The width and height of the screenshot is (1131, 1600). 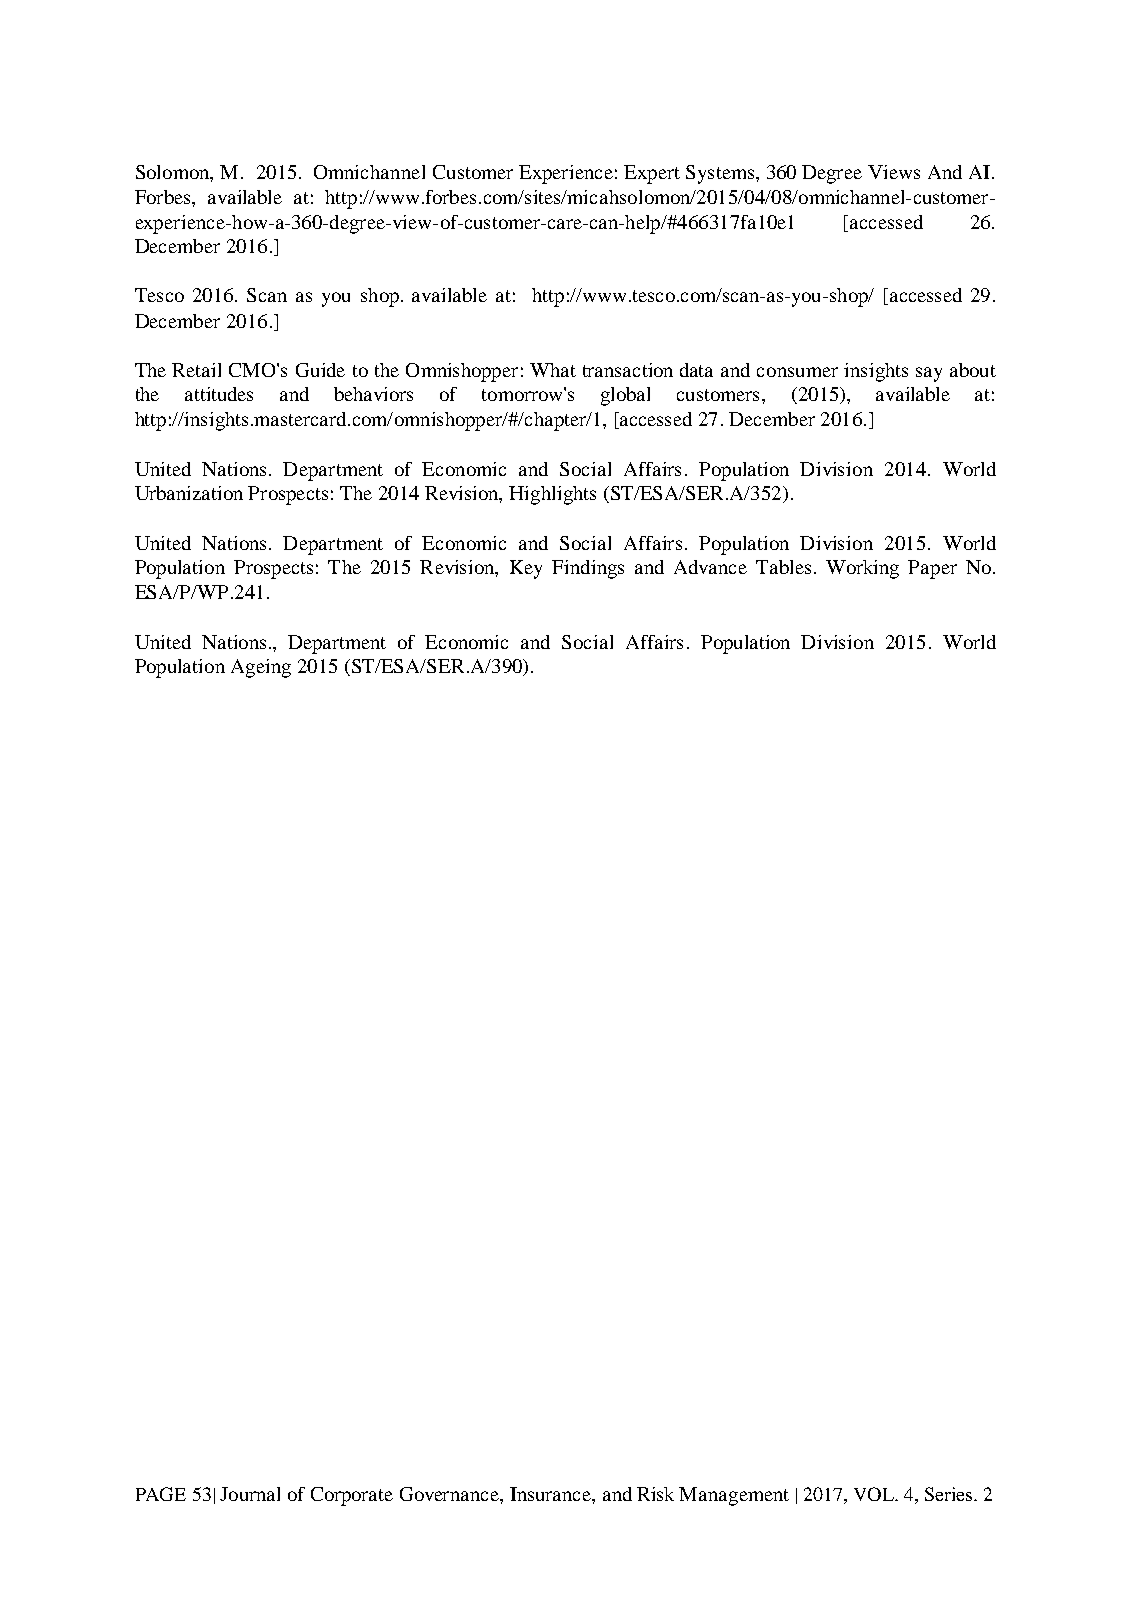 I want to click on Findings, so click(x=588, y=569).
